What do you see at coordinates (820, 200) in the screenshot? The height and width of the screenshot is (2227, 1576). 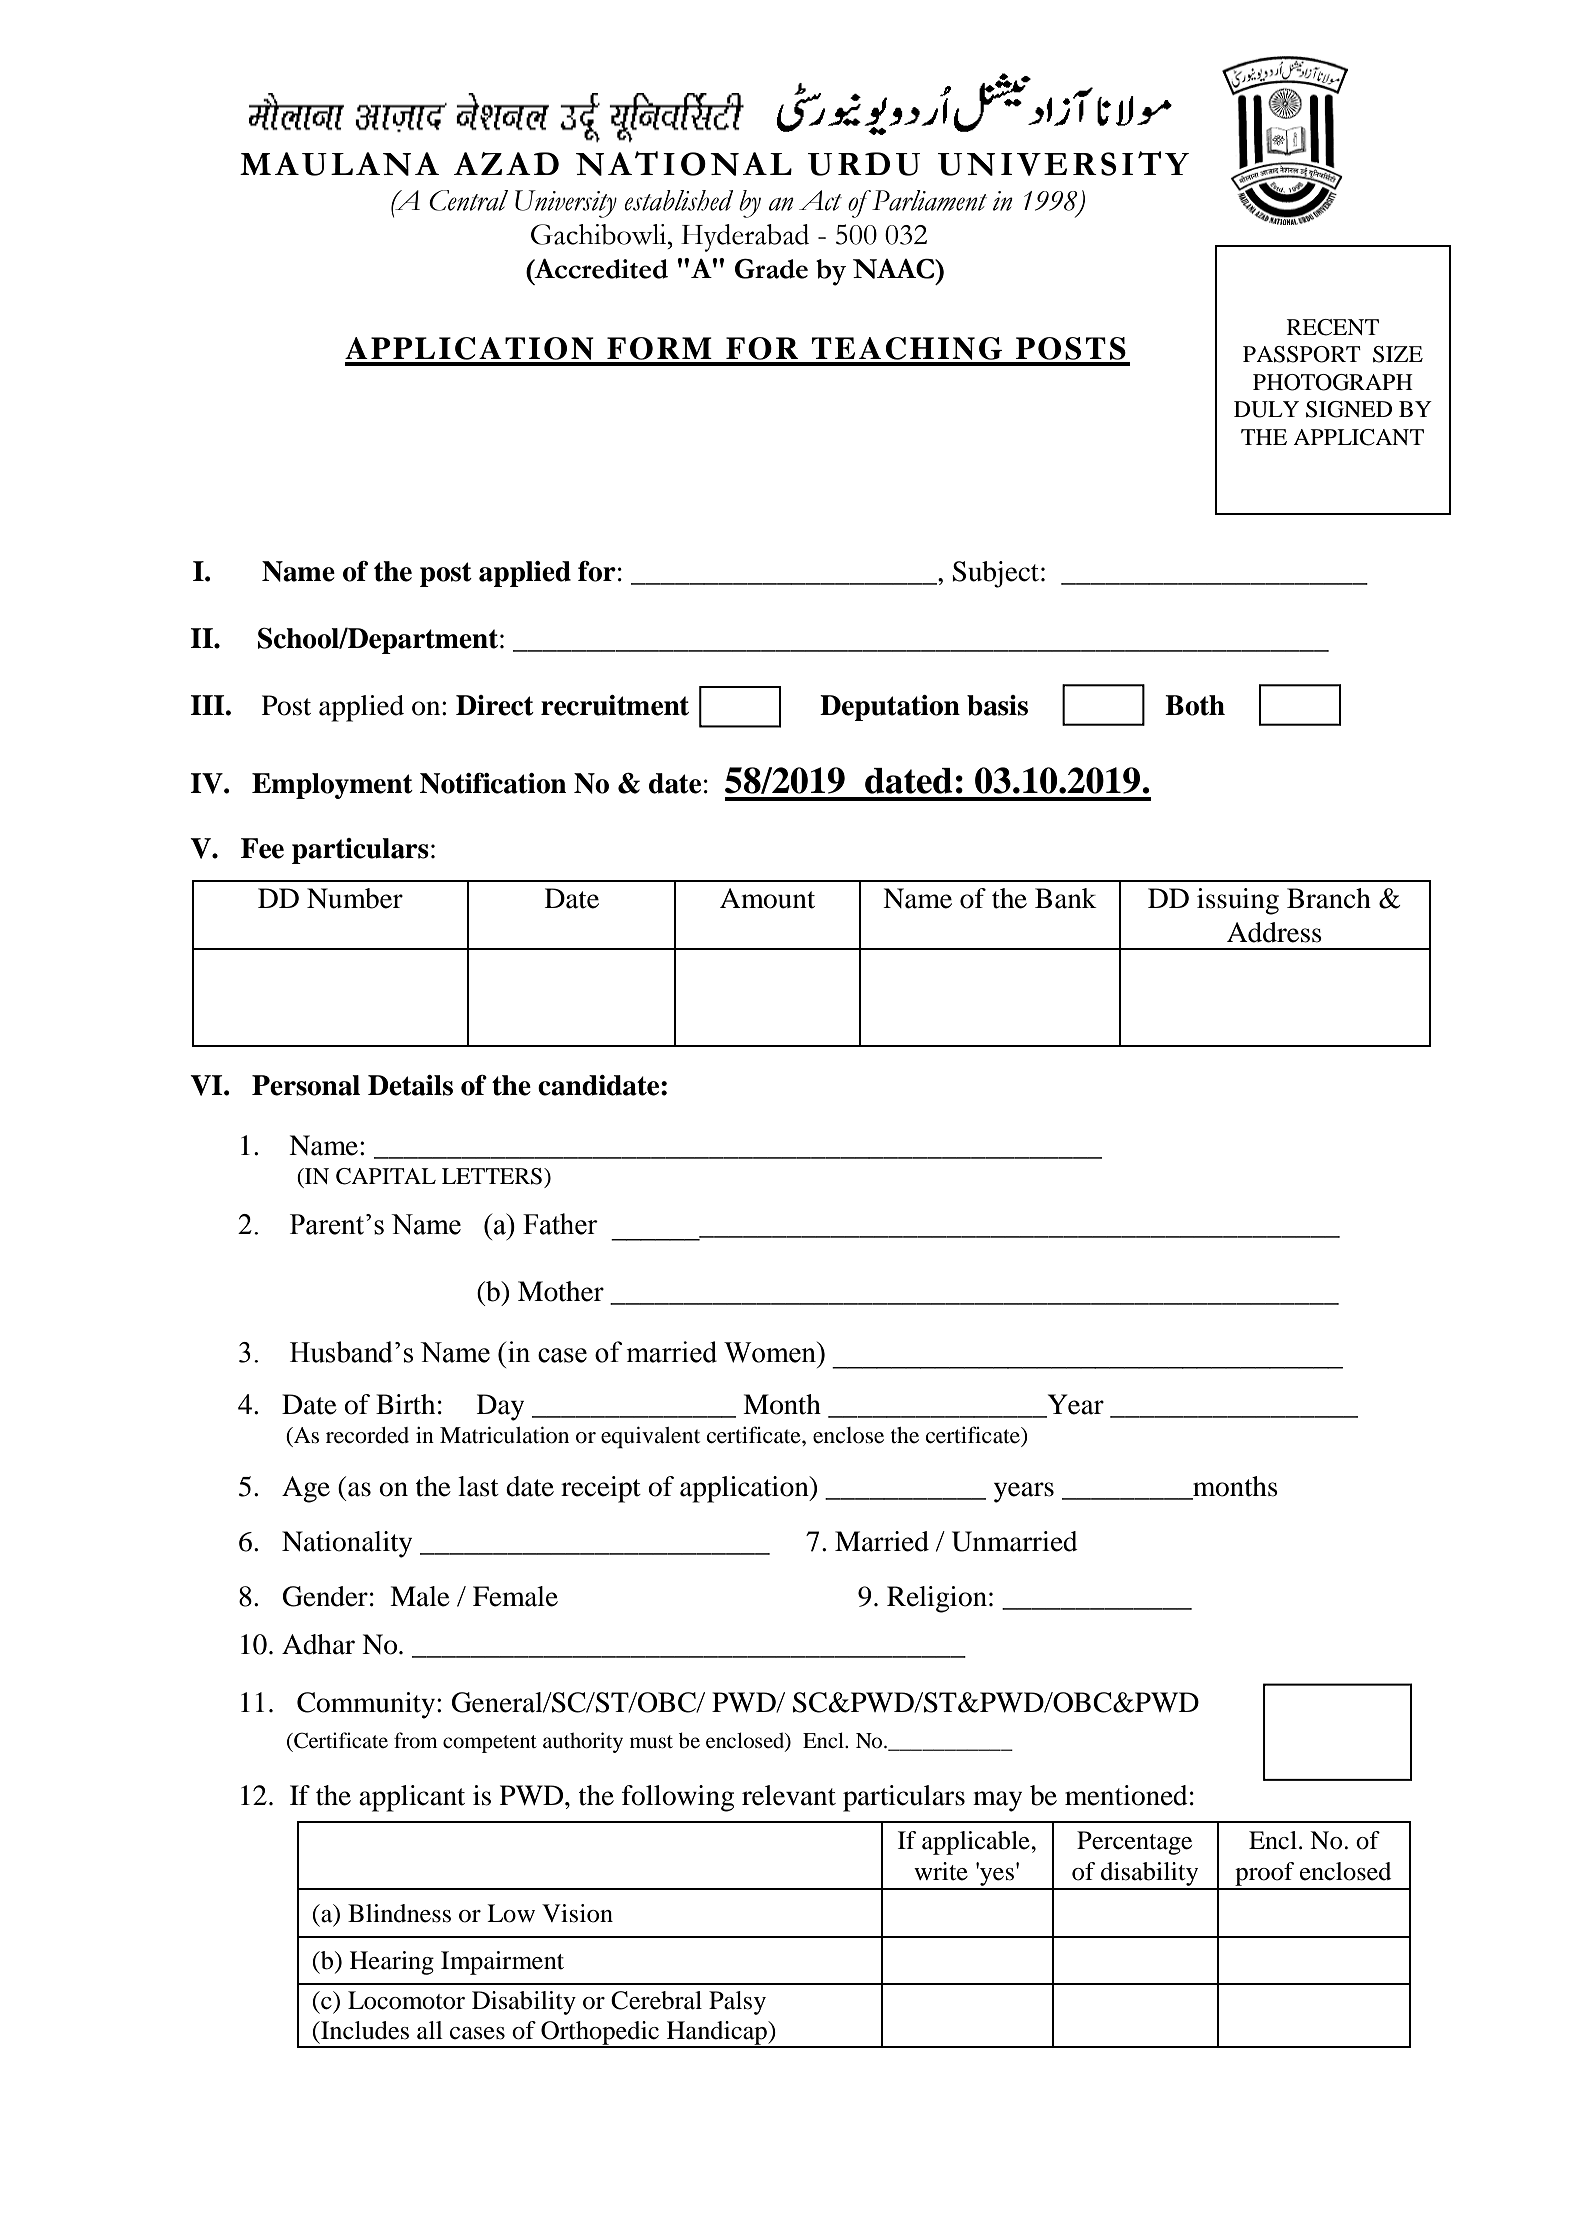 I see `Act` at bounding box center [820, 200].
